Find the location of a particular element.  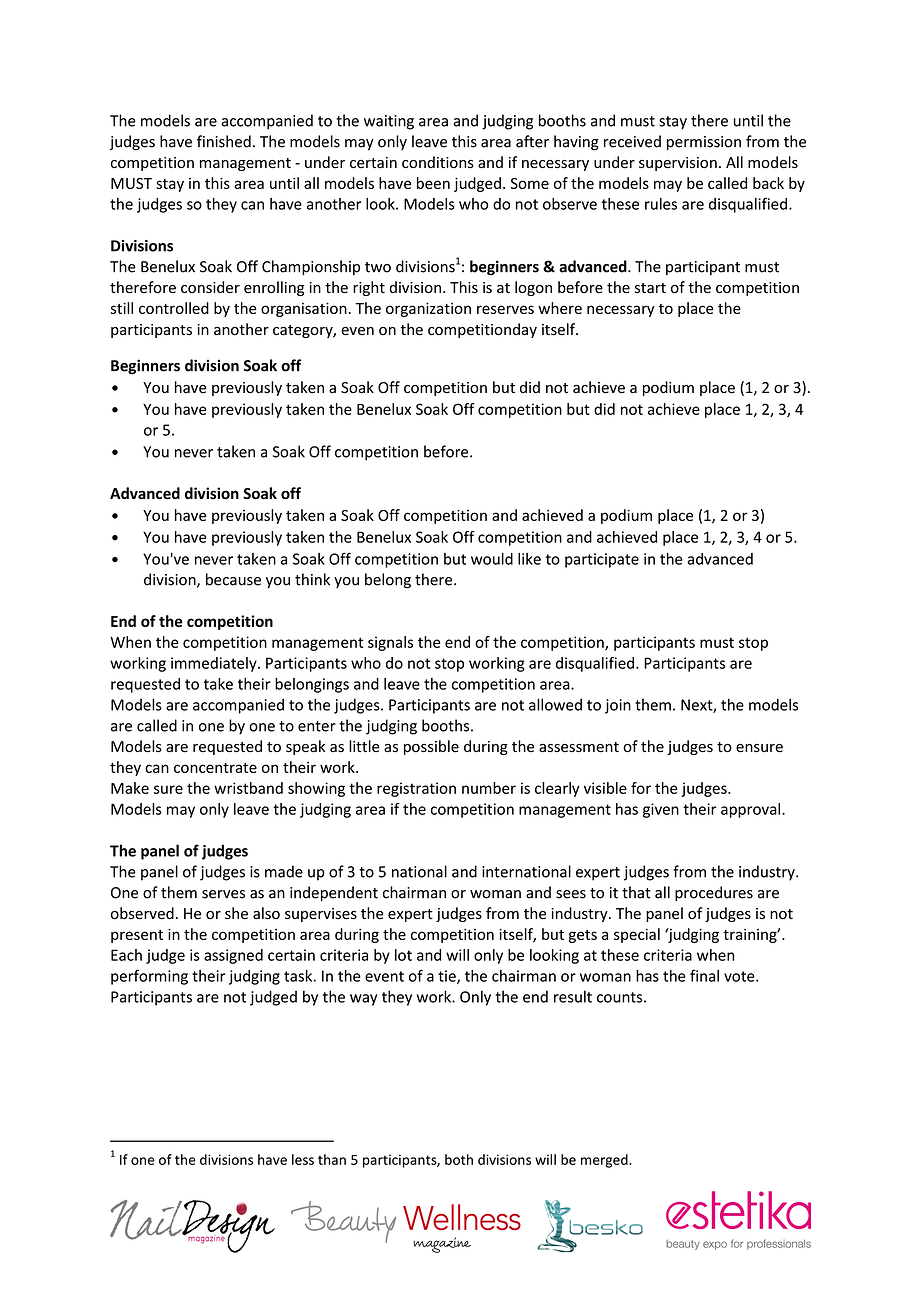

supervision is located at coordinates (678, 164).
